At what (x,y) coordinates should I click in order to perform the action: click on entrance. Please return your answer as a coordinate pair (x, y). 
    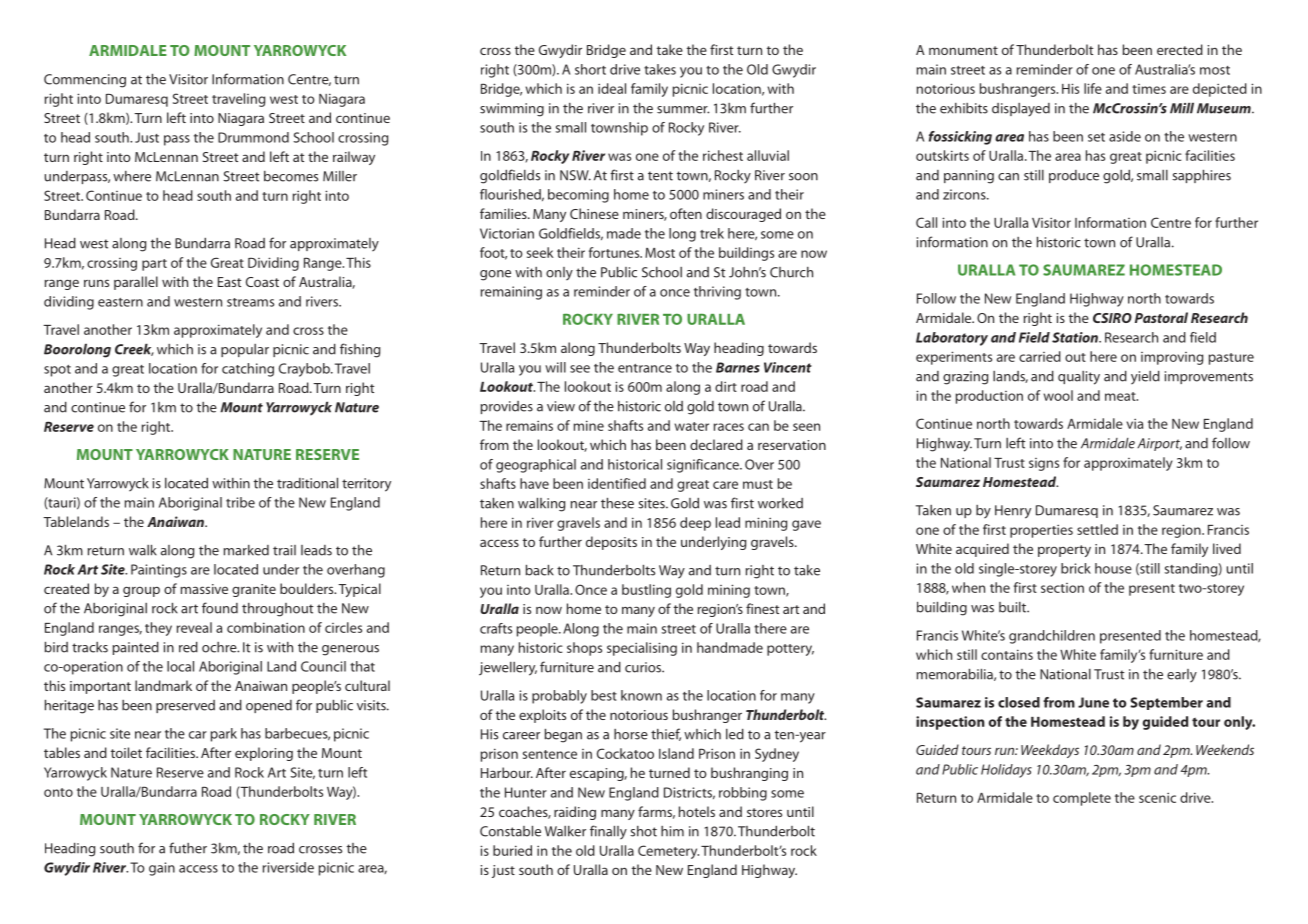
    Looking at the image, I should click on (645, 368).
